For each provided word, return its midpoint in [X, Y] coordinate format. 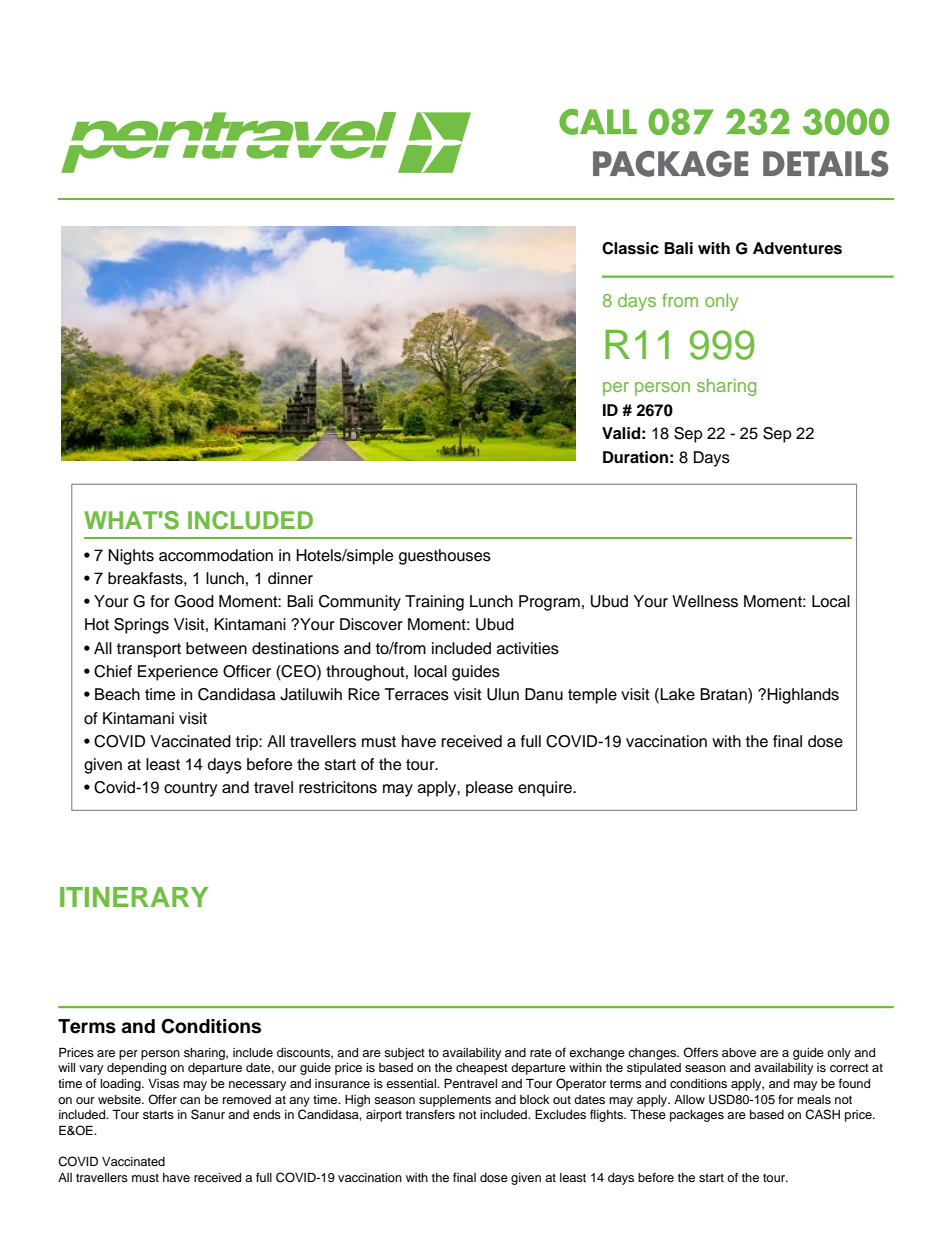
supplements [455, 1101]
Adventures [797, 248]
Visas [163, 1083]
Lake [677, 694]
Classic [630, 248]
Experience [178, 673]
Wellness [705, 601]
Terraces [417, 694]
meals [814, 1099]
